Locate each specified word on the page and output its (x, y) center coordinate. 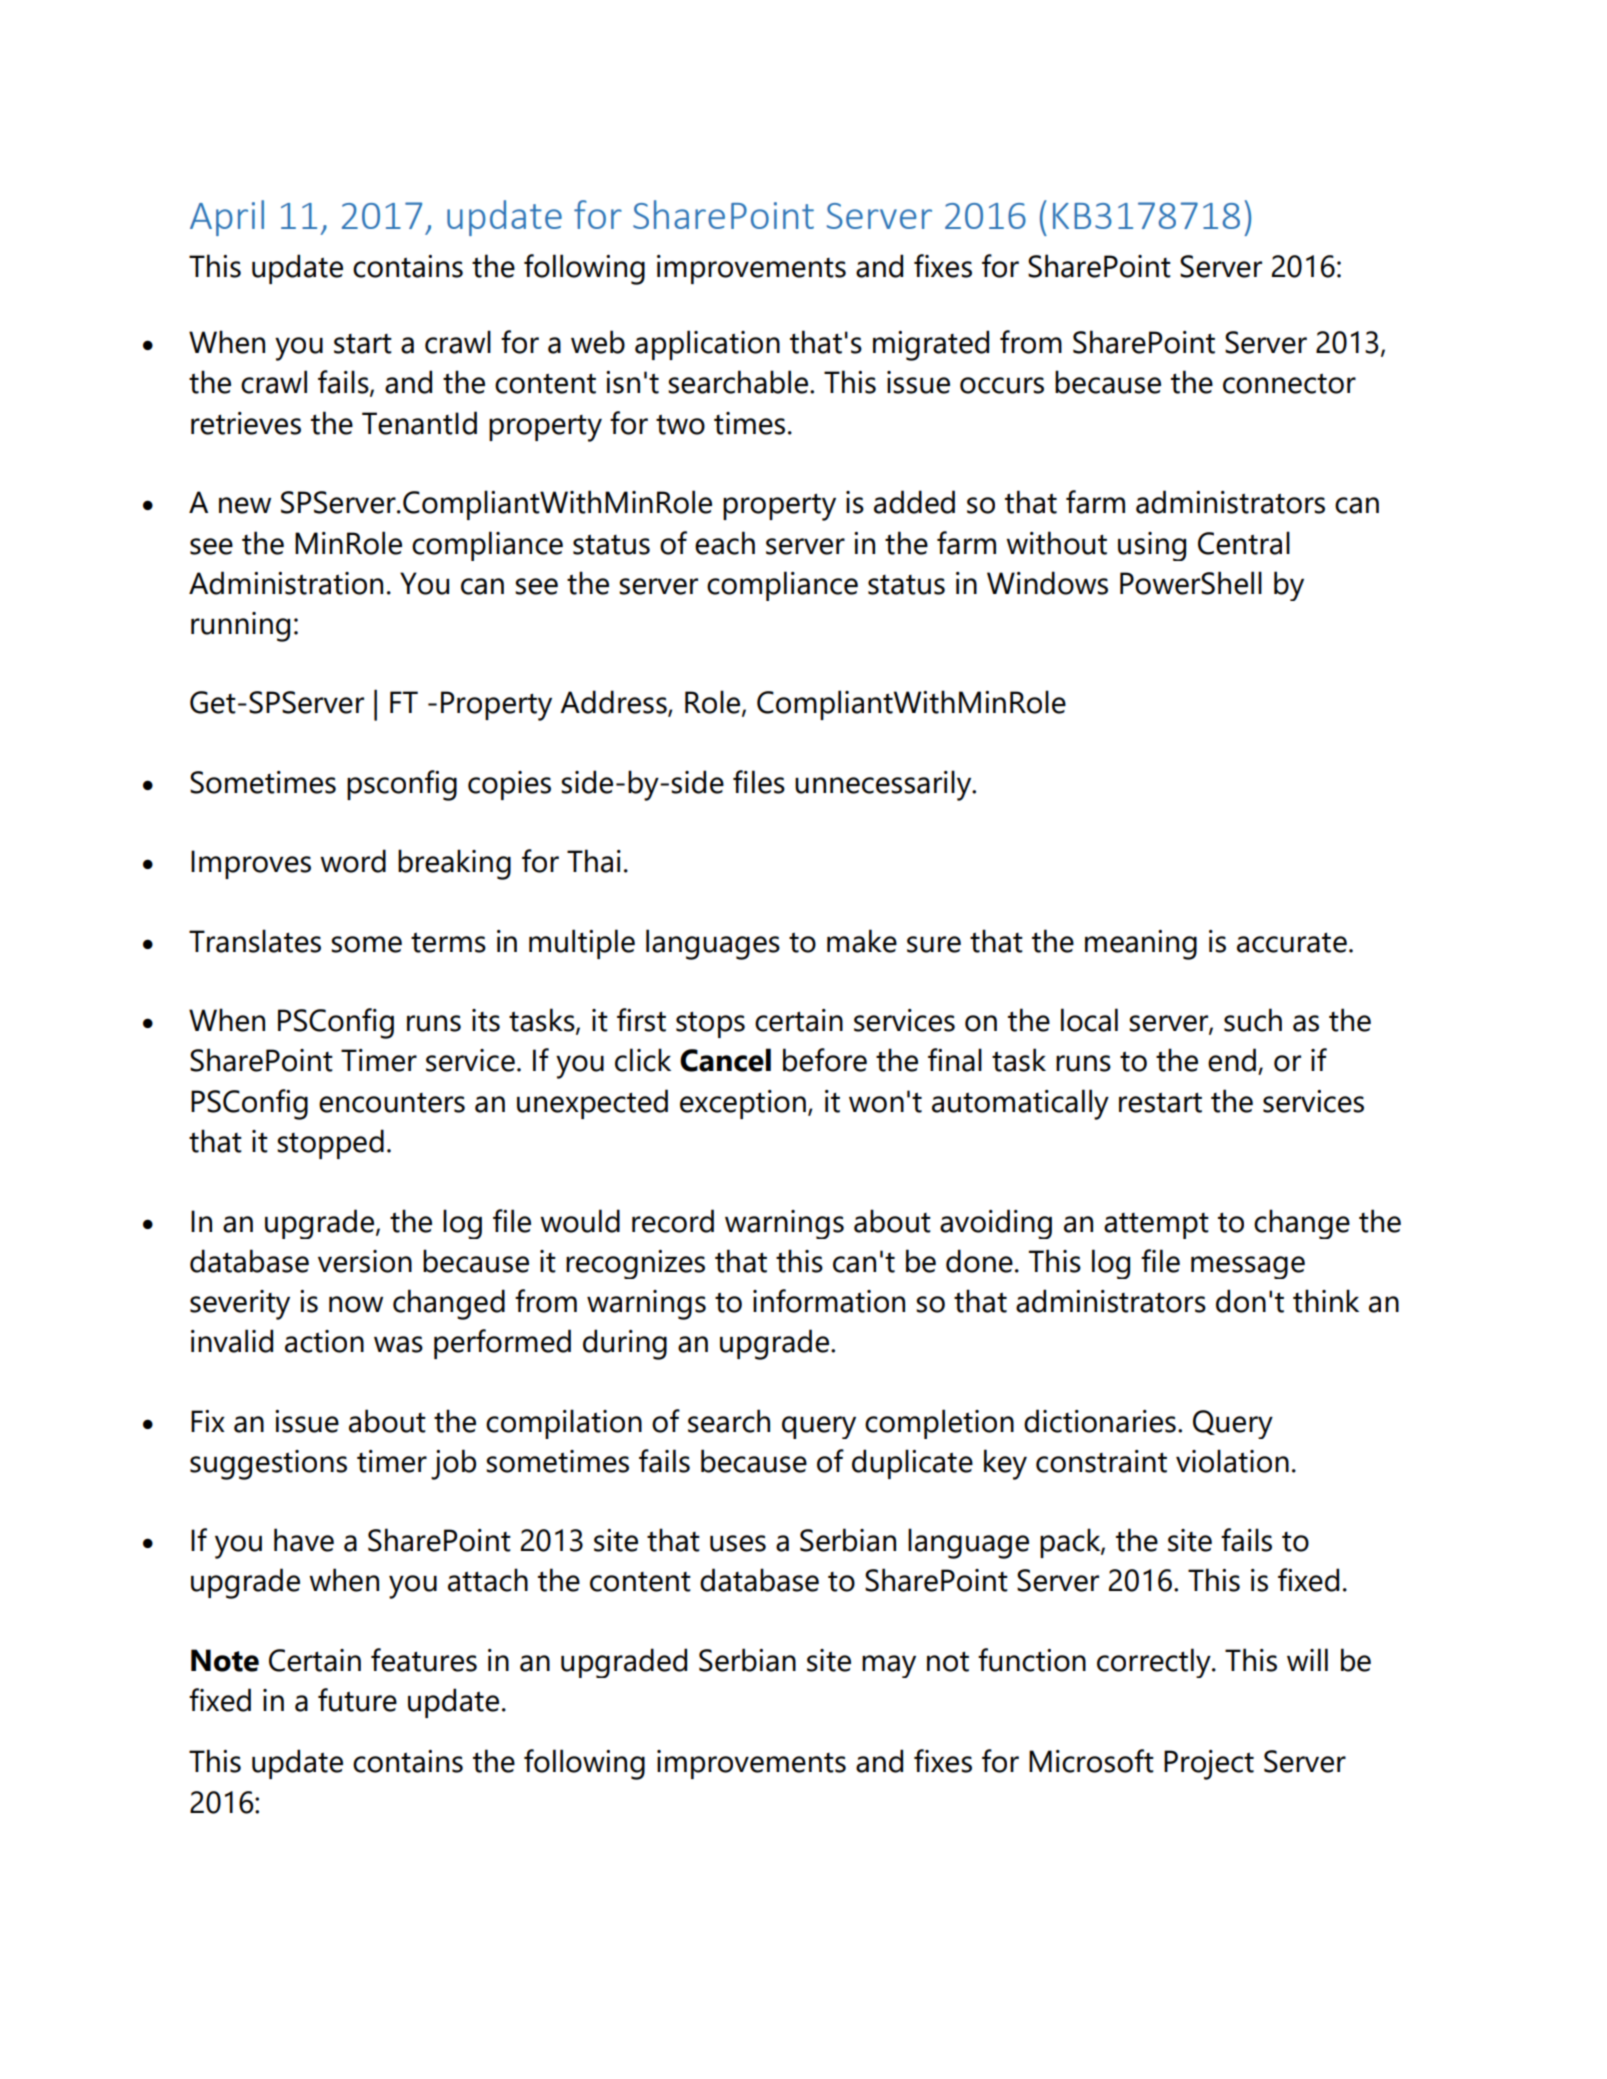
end (1232, 1060)
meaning (1141, 945)
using (1152, 546)
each (725, 543)
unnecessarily (884, 785)
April (227, 218)
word (353, 861)
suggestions (268, 1465)
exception (743, 1104)
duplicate (912, 1464)
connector (1289, 384)
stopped (330, 1144)
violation (1232, 1461)
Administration (286, 583)
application (707, 345)
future (357, 1700)
